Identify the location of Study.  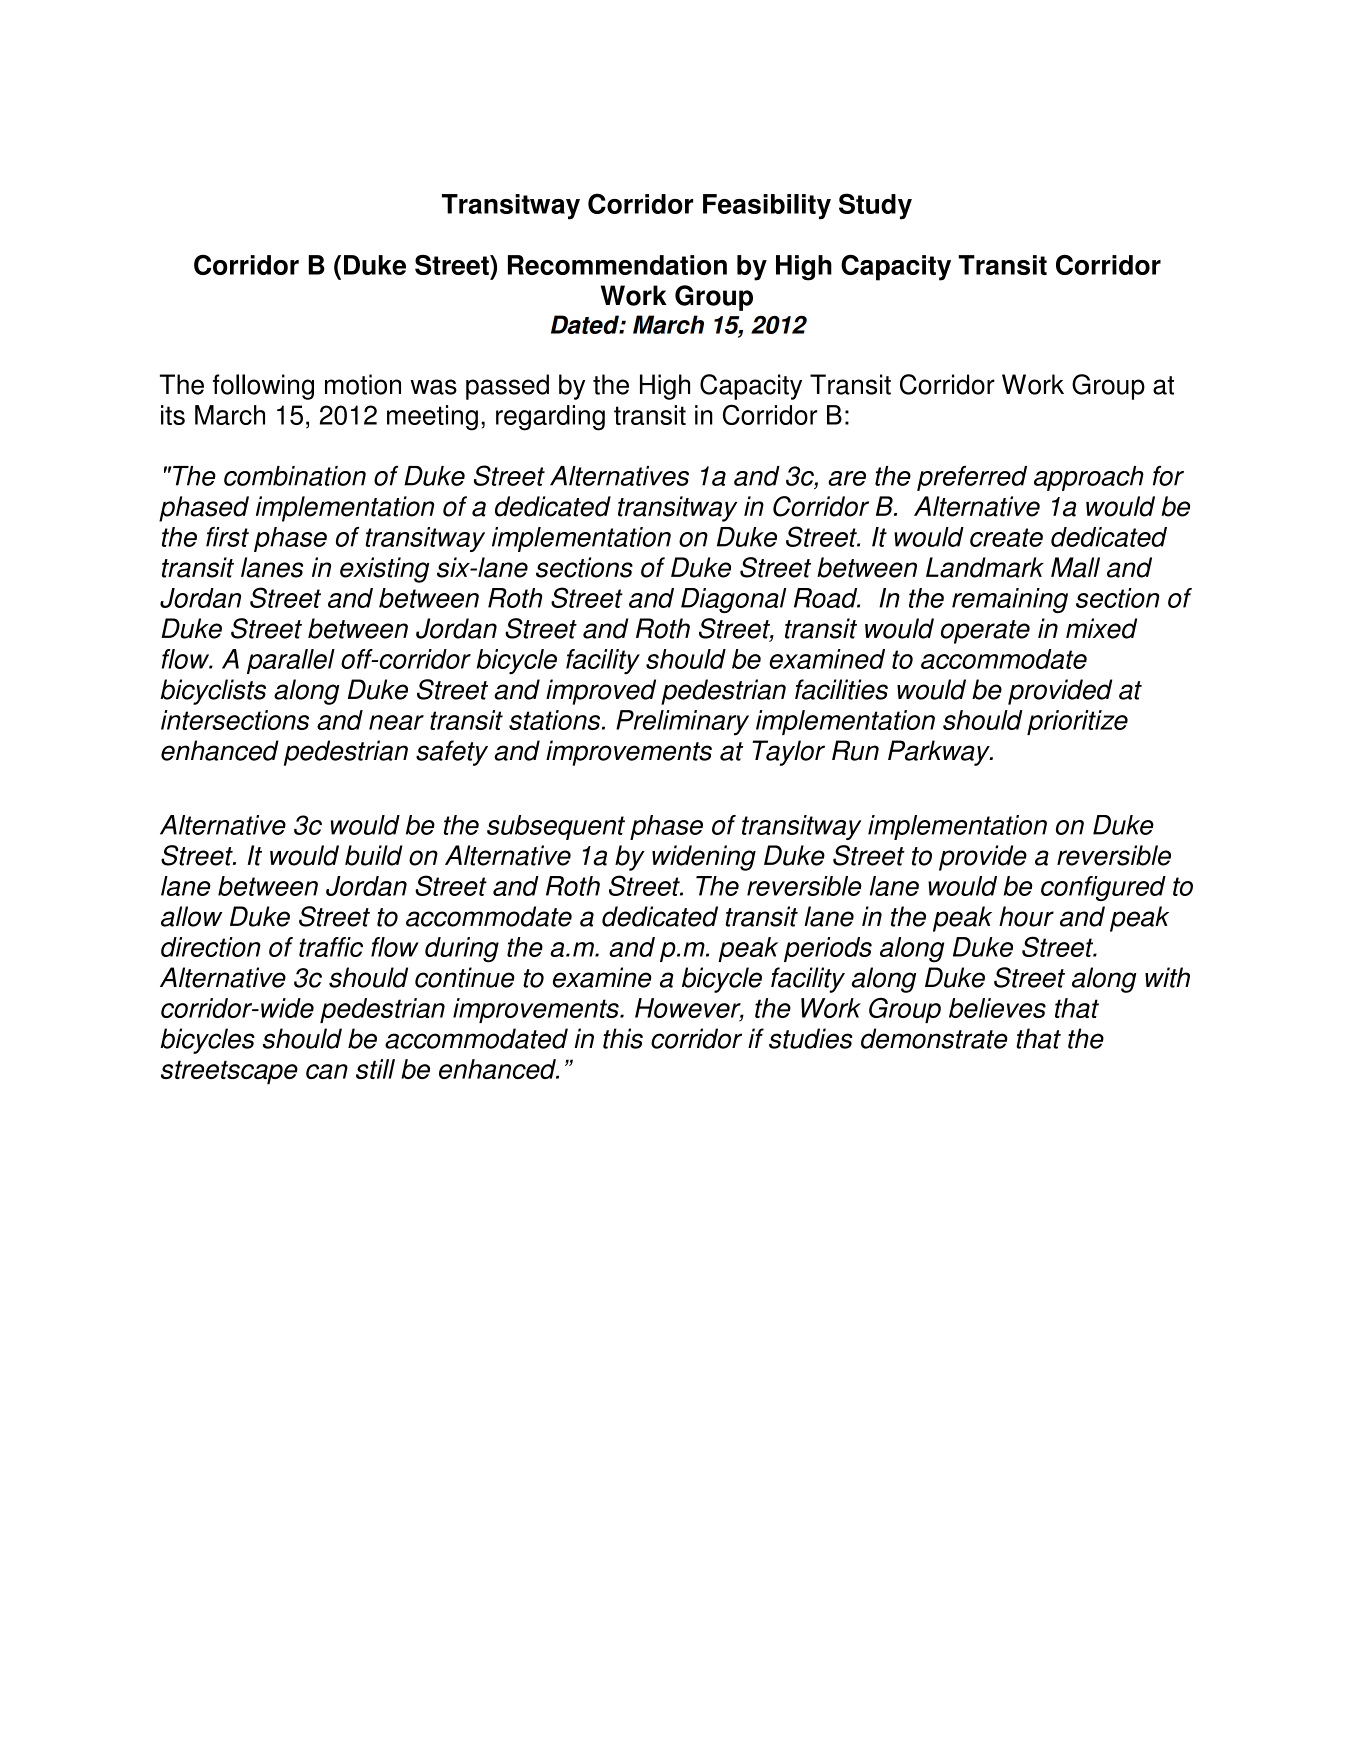
(875, 206).
